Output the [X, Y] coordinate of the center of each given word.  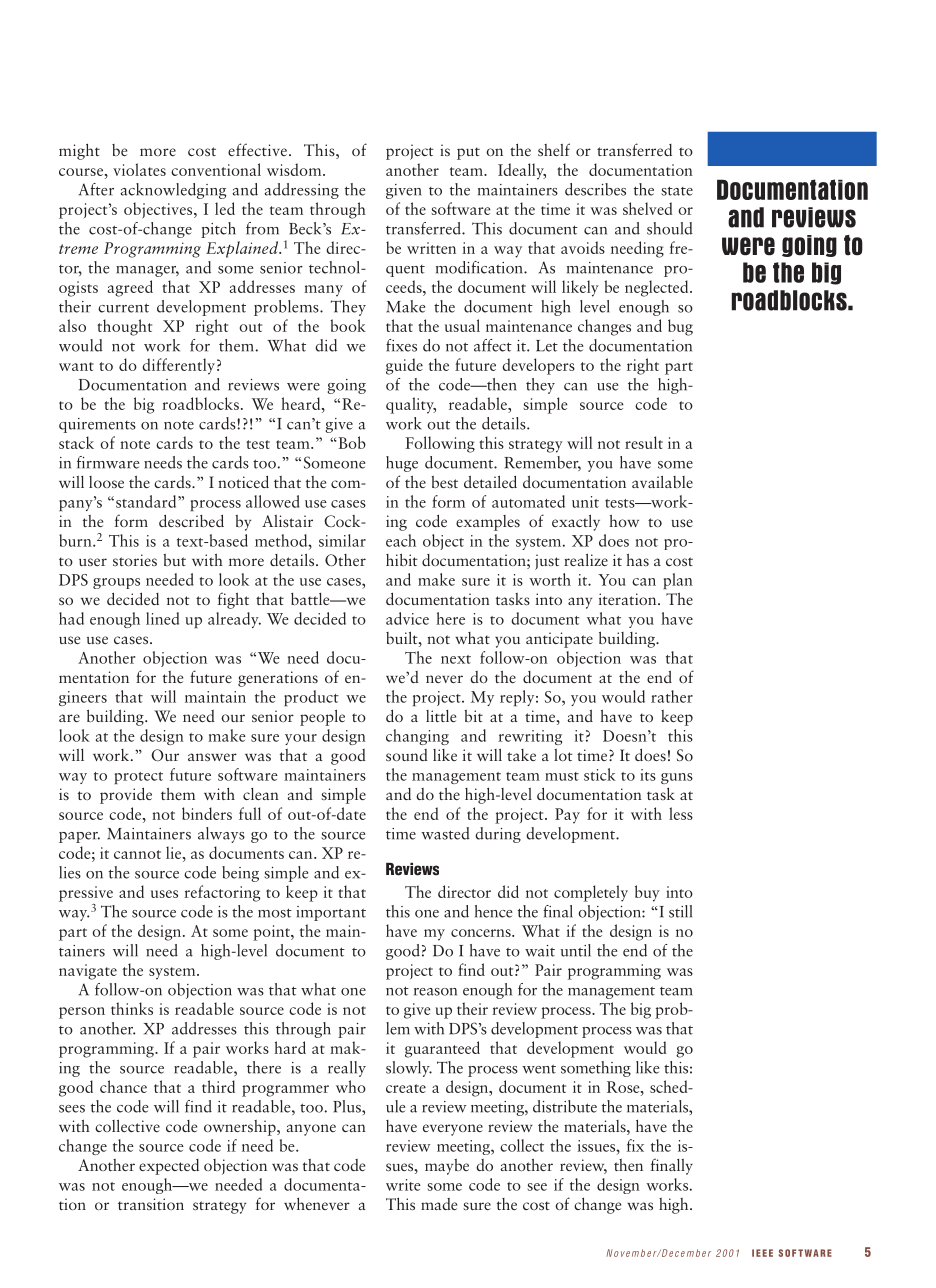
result [644, 442]
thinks [132, 1008]
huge [402, 464]
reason [435, 992]
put [468, 153]
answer [212, 757]
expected [169, 1167]
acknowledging [173, 191]
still [680, 911]
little [441, 716]
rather [672, 696]
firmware [108, 462]
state [677, 191]
